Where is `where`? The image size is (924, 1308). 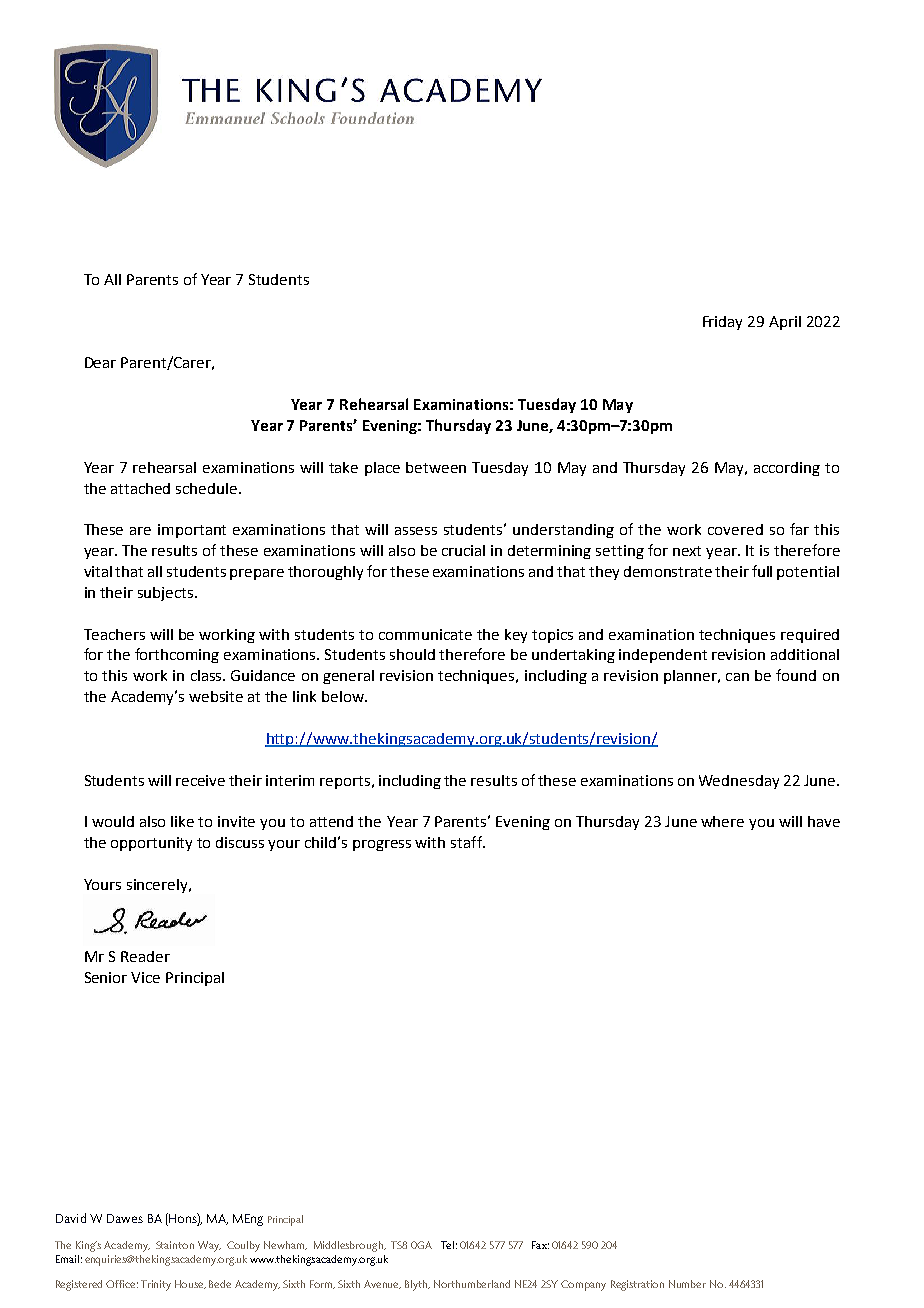 where is located at coordinates (722, 821).
